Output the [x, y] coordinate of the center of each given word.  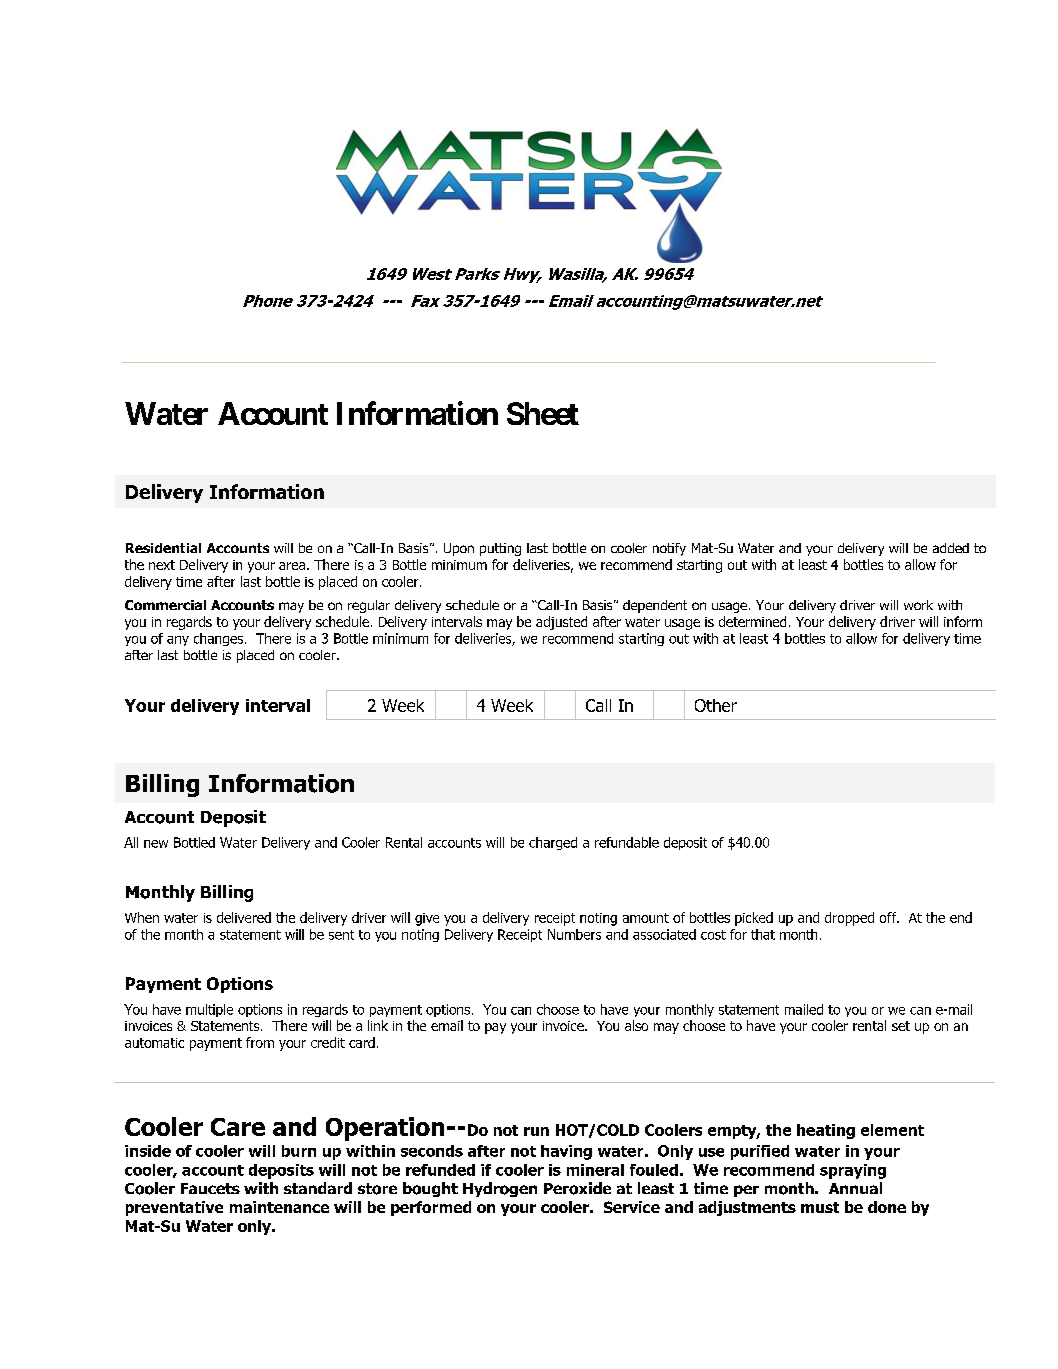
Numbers [574, 934]
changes [220, 639]
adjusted [561, 623]
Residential [163, 548]
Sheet [543, 413]
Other [716, 705]
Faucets [210, 1188]
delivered [244, 917]
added [951, 548]
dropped [849, 919]
